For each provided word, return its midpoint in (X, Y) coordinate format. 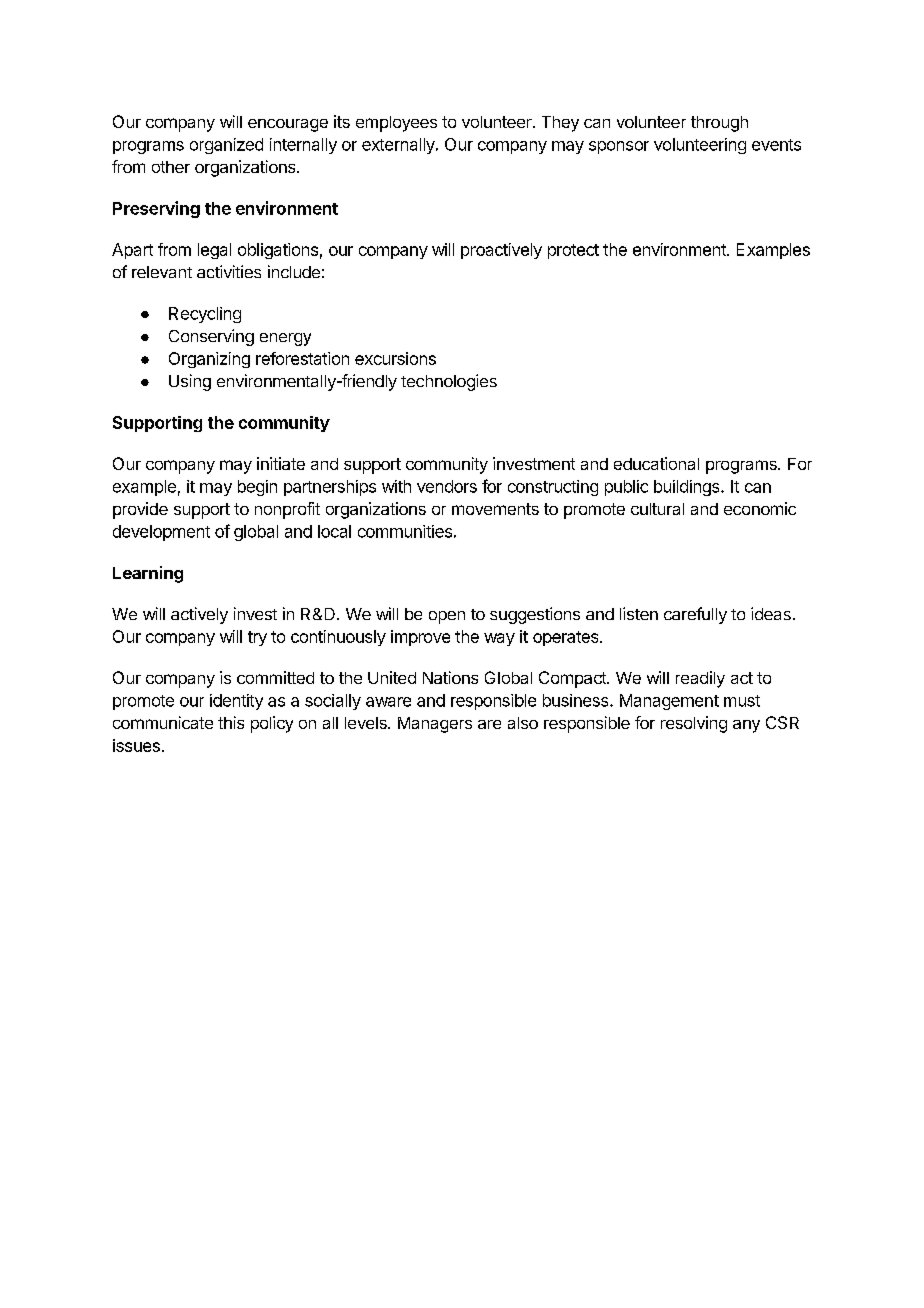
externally (399, 146)
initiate (281, 463)
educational (656, 463)
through (719, 124)
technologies (449, 382)
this (231, 722)
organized (226, 146)
